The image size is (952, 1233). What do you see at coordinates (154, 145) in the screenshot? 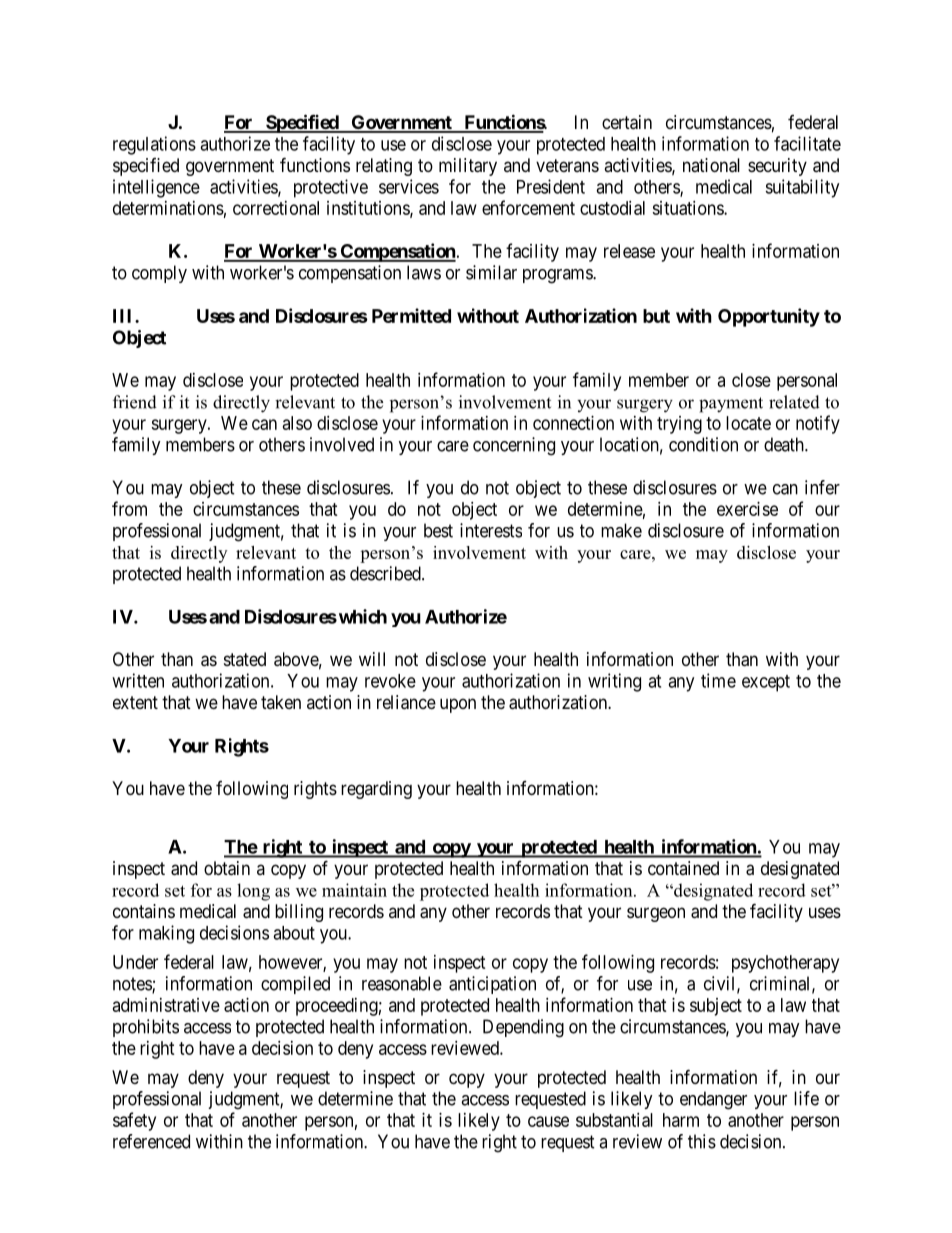
I see `regulations` at bounding box center [154, 145].
